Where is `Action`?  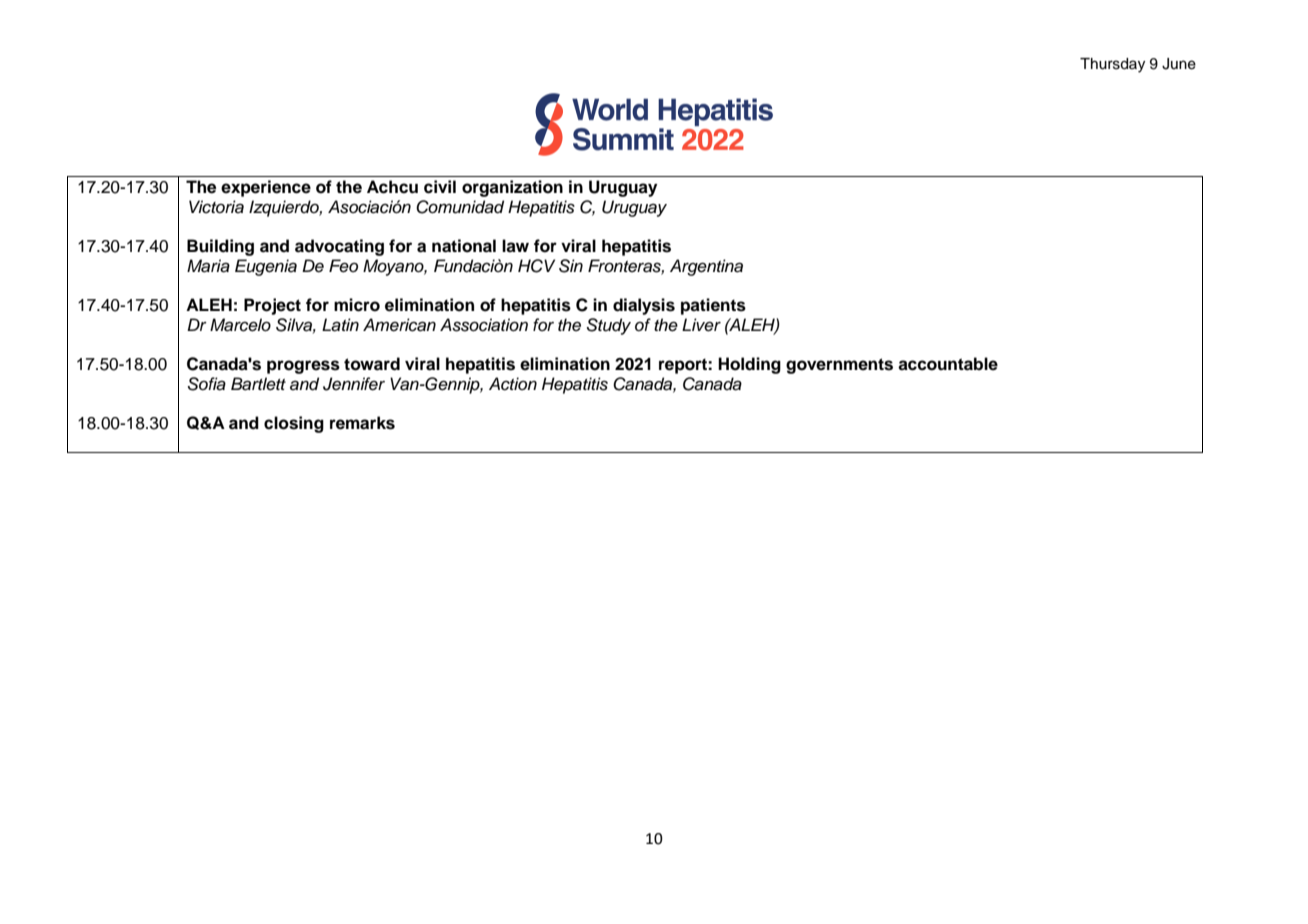 Action is located at coordinates (513, 384).
